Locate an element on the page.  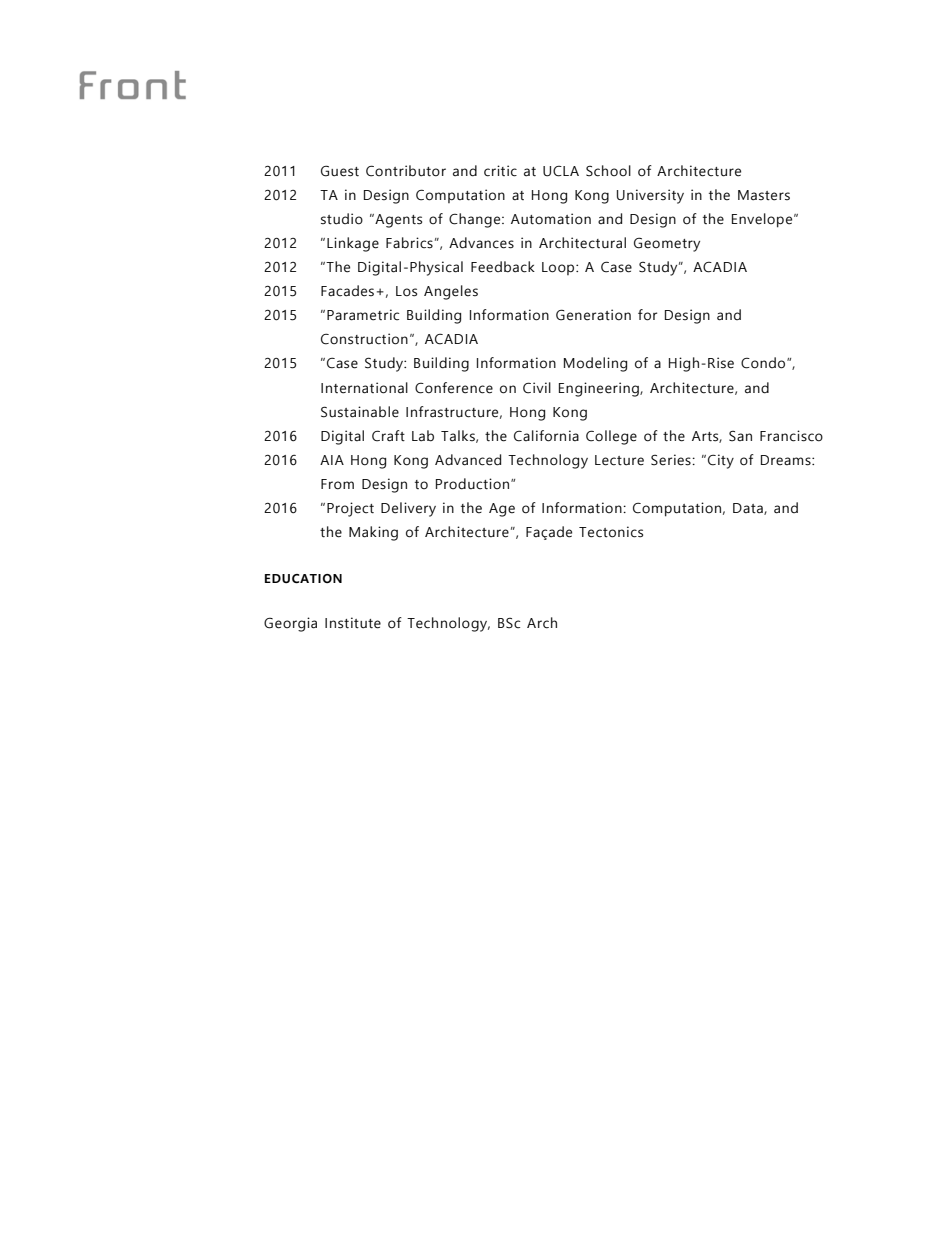
Guest is located at coordinates (340, 171).
